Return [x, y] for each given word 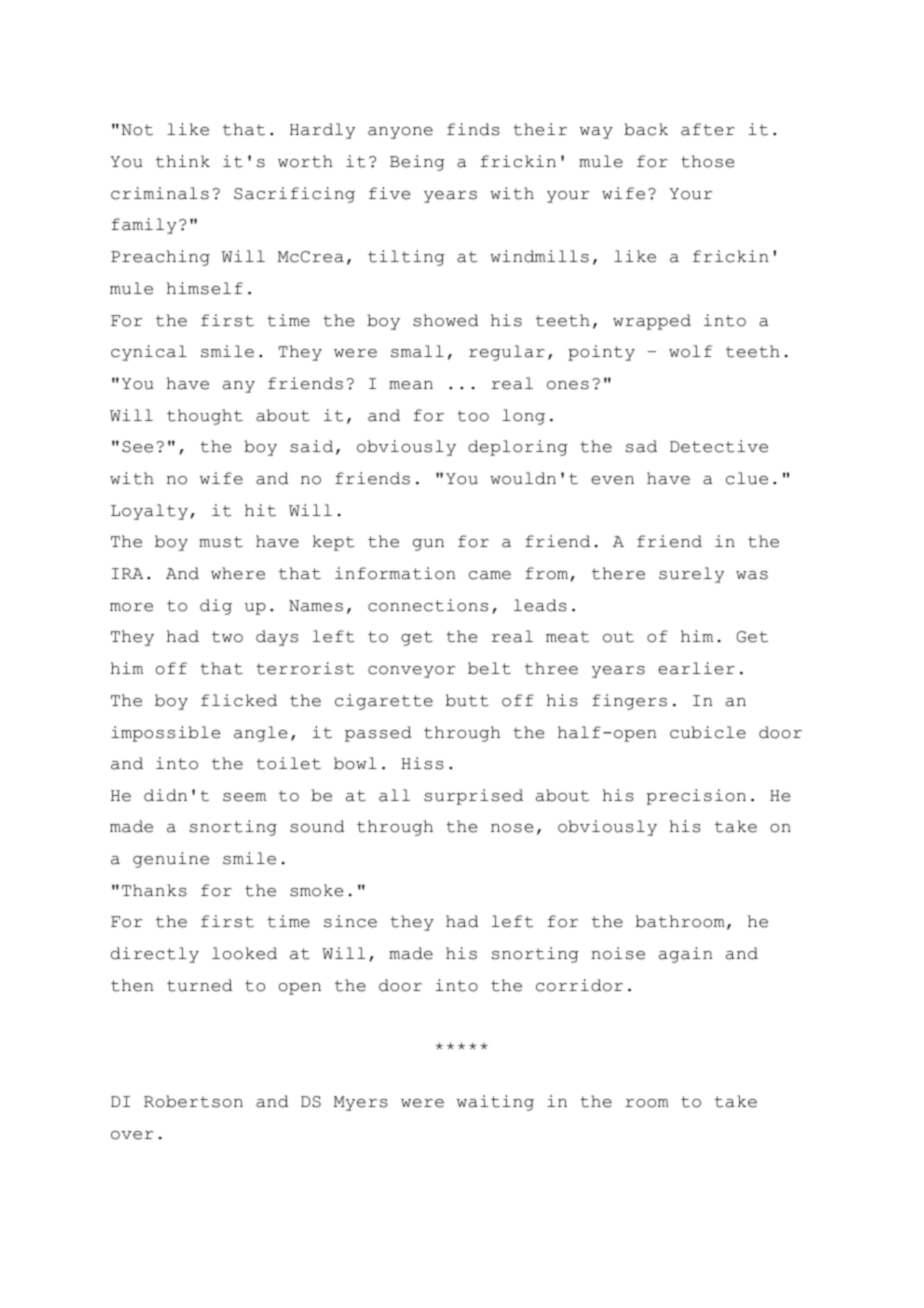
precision [696, 797]
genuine [171, 860]
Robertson [193, 1101]
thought [205, 417]
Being [417, 163]
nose [512, 828]
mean [411, 385]
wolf [690, 351]
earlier [696, 668]
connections [428, 605]
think [183, 161]
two [227, 637]
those [707, 161]
